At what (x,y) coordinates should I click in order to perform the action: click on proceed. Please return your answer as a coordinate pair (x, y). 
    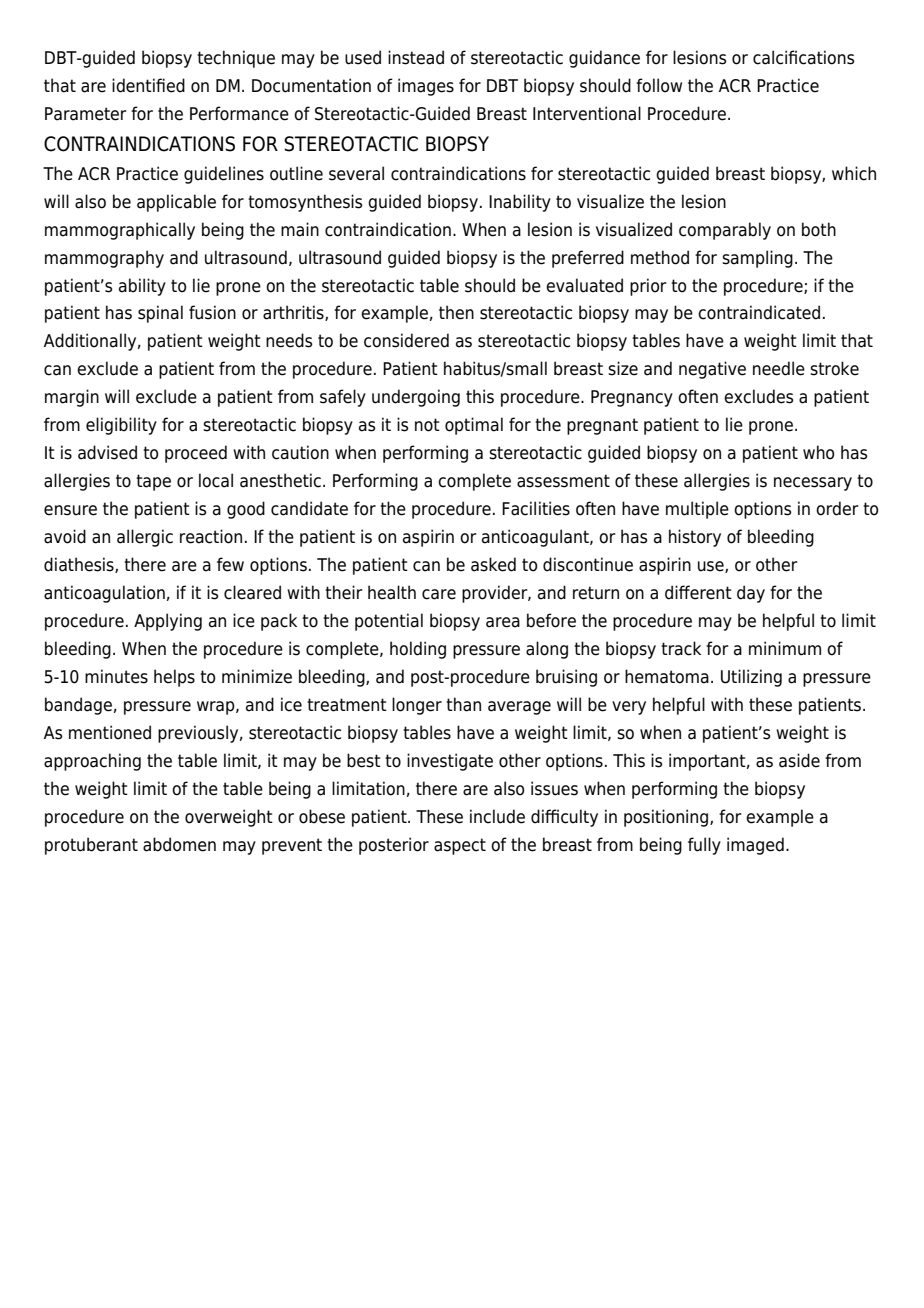
    Looking at the image, I should click on (196, 454).
